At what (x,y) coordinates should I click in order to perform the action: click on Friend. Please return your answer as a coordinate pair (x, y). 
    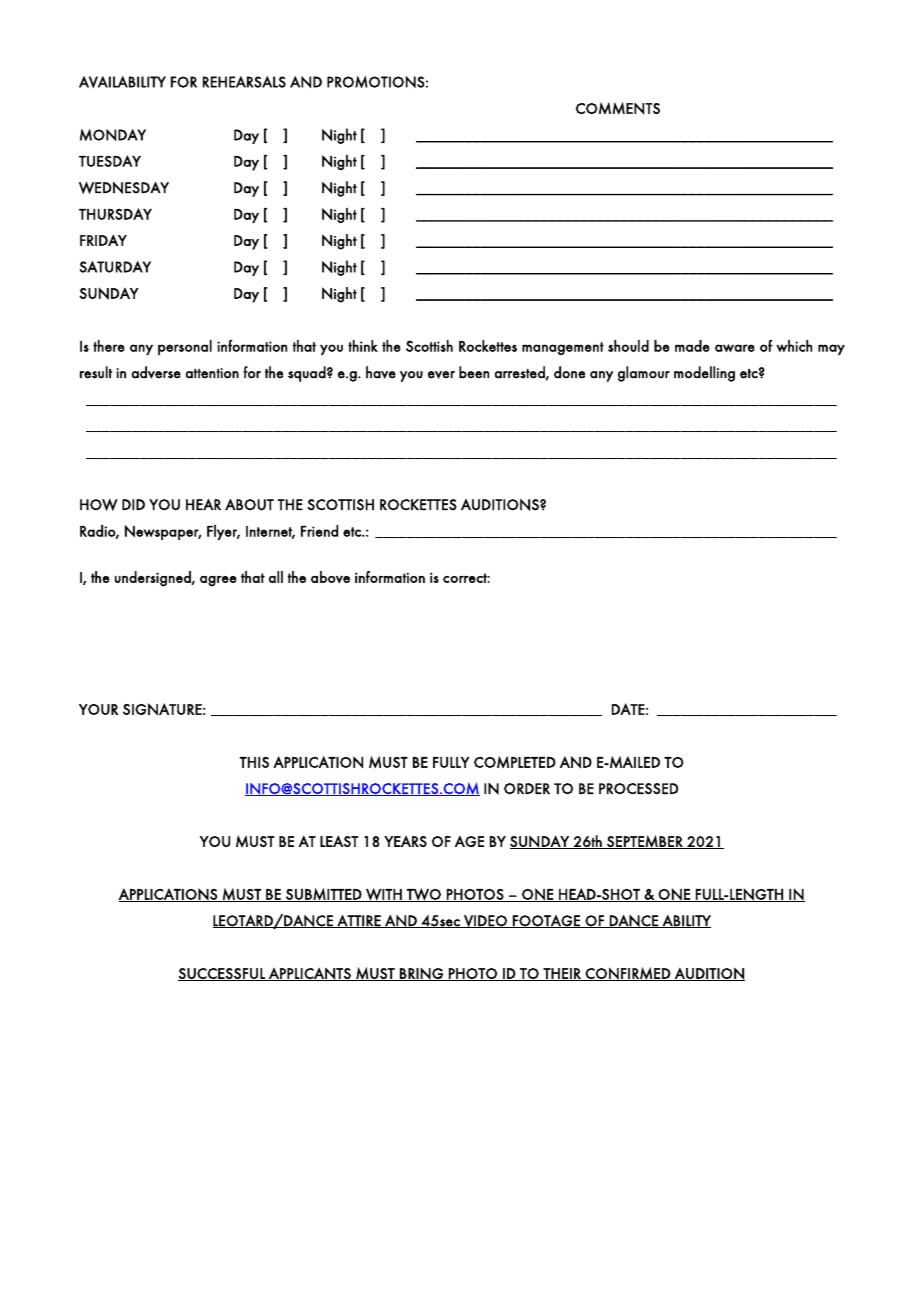
    Looking at the image, I should click on (319, 531).
